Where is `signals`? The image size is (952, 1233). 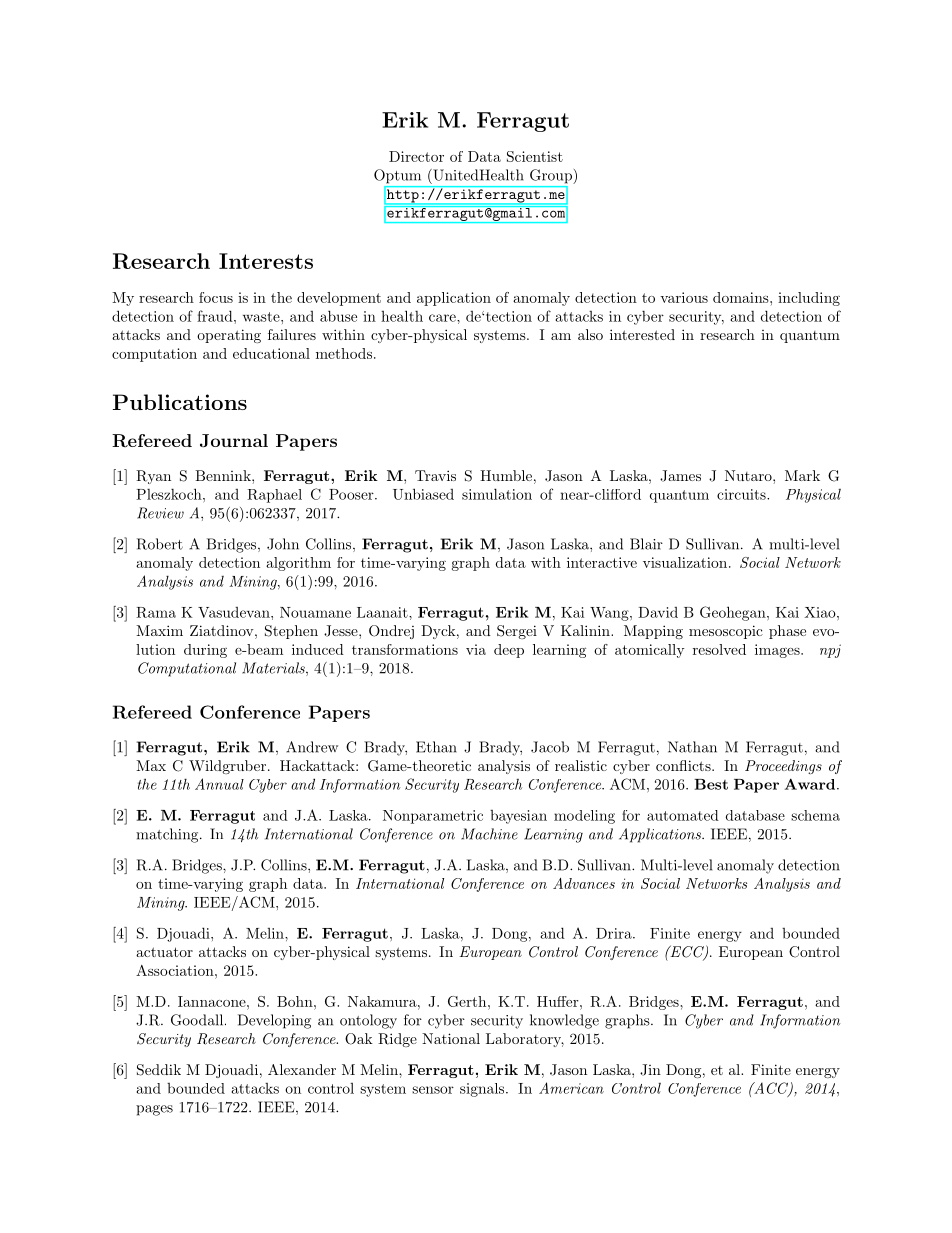
signals is located at coordinates (482, 1090).
